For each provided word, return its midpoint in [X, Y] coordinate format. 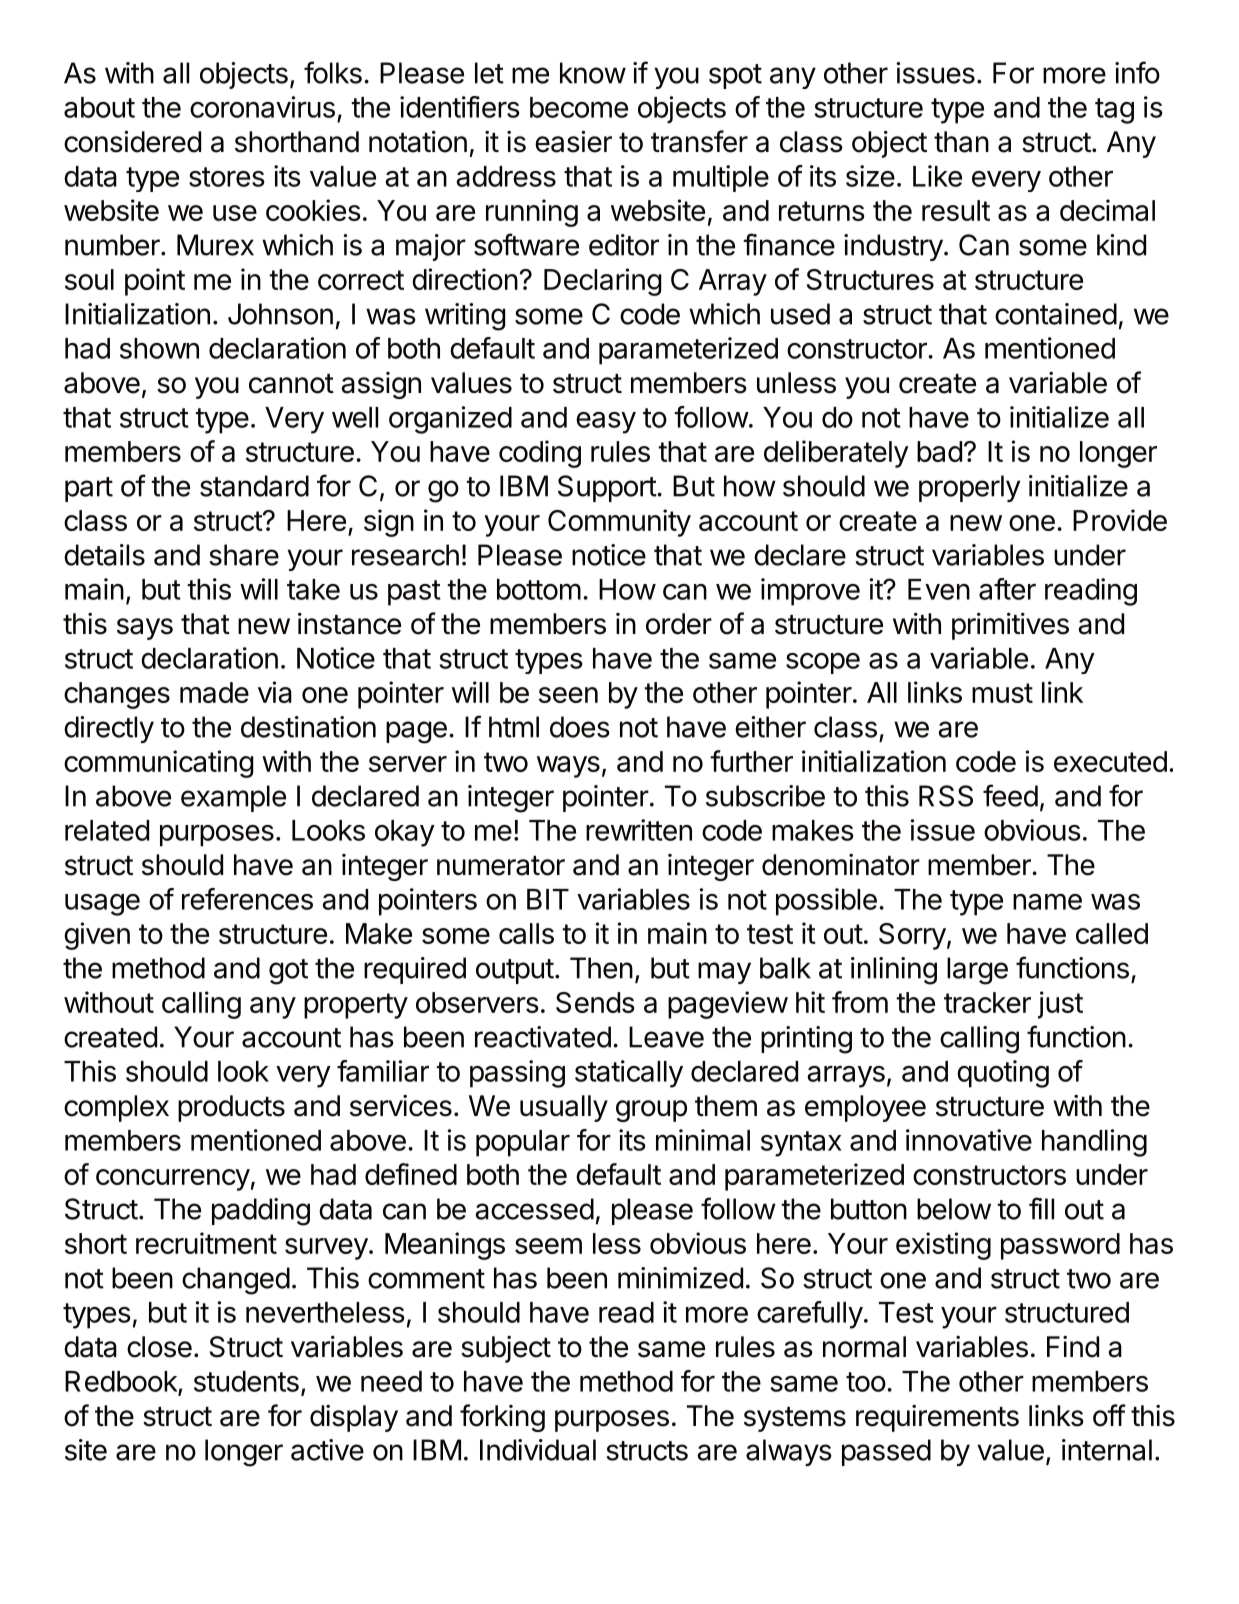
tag [1114, 111]
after [1007, 589]
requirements [937, 1418]
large [977, 971]
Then [601, 968]
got [288, 972]
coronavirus [262, 107]
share [244, 555]
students [246, 1381]
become [579, 107]
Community [619, 523]
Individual [538, 1450]
